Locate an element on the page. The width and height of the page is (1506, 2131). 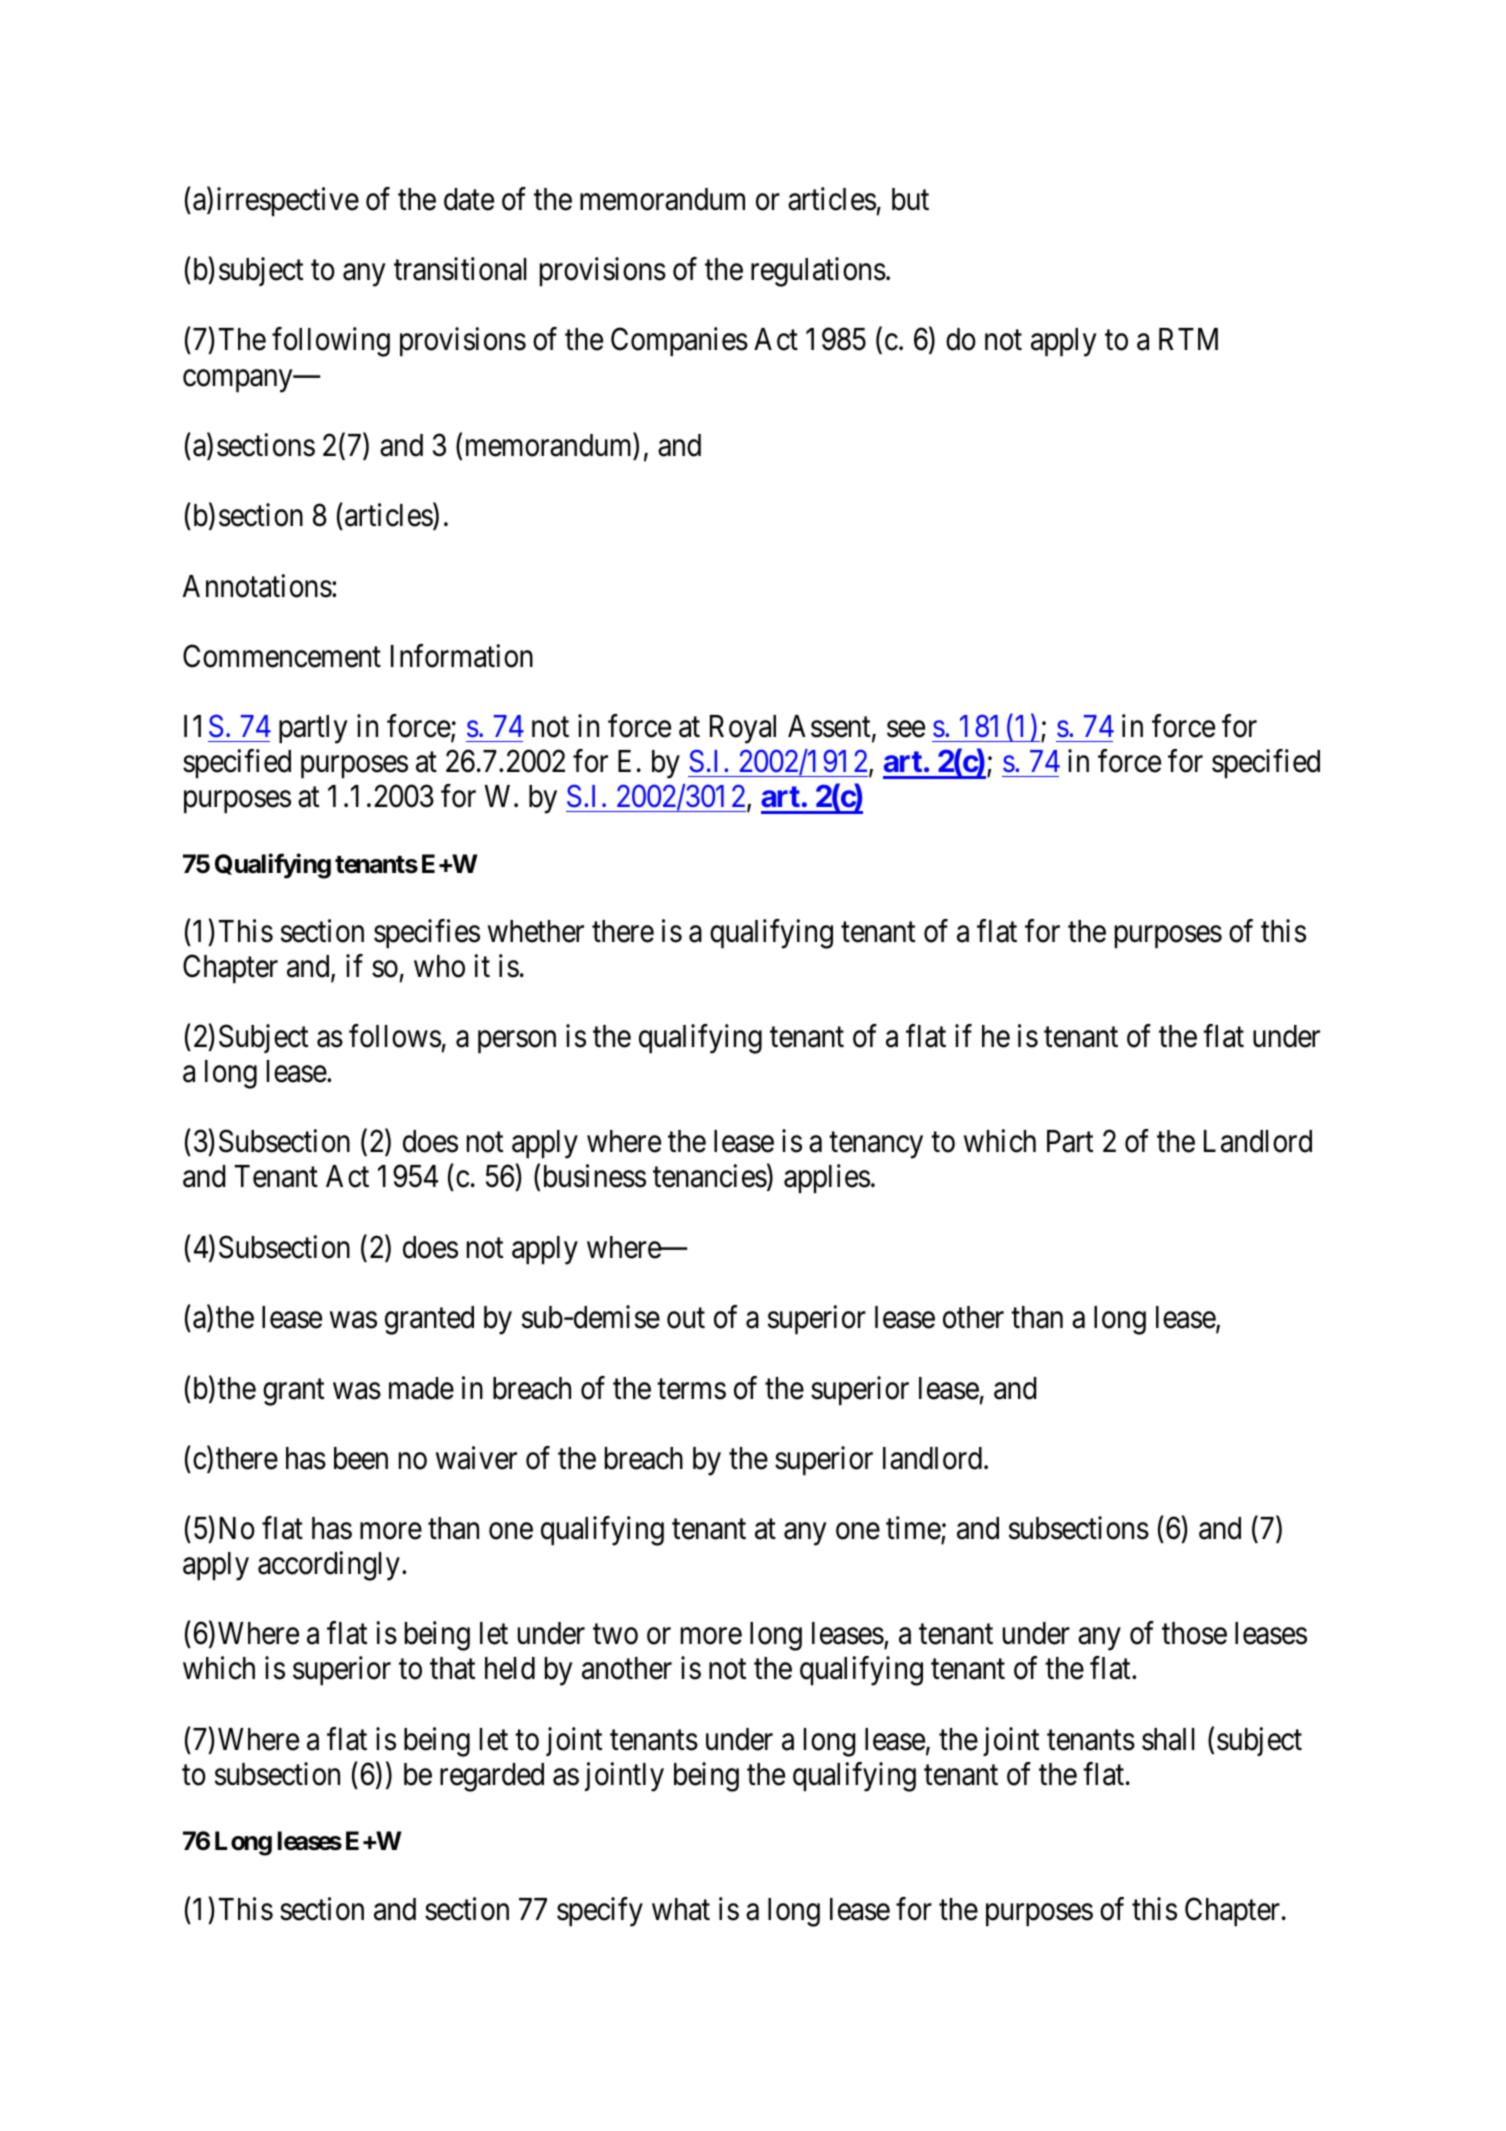
regulations is located at coordinates (818, 272).
